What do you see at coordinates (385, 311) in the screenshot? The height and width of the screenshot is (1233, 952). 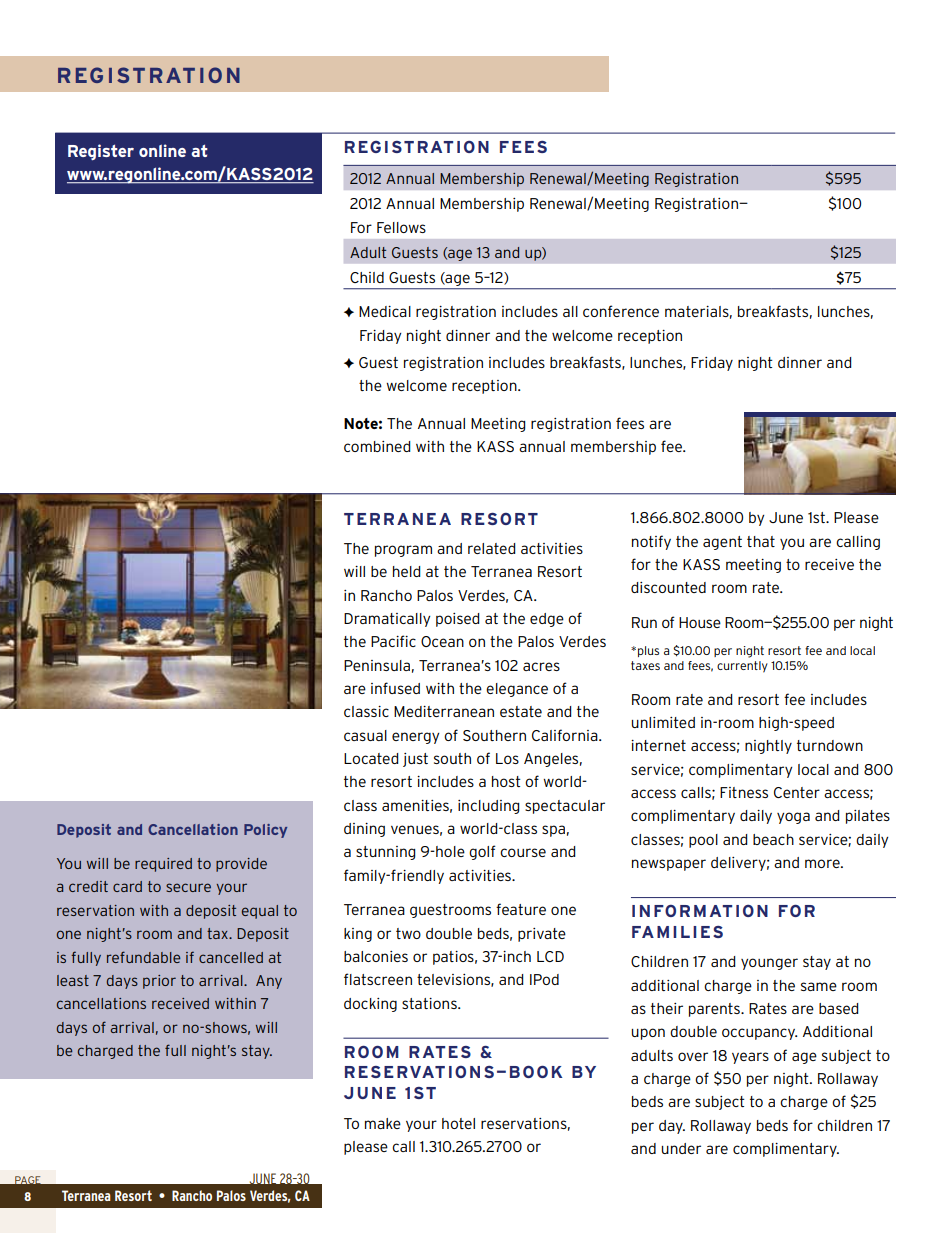 I see `Medical` at bounding box center [385, 311].
